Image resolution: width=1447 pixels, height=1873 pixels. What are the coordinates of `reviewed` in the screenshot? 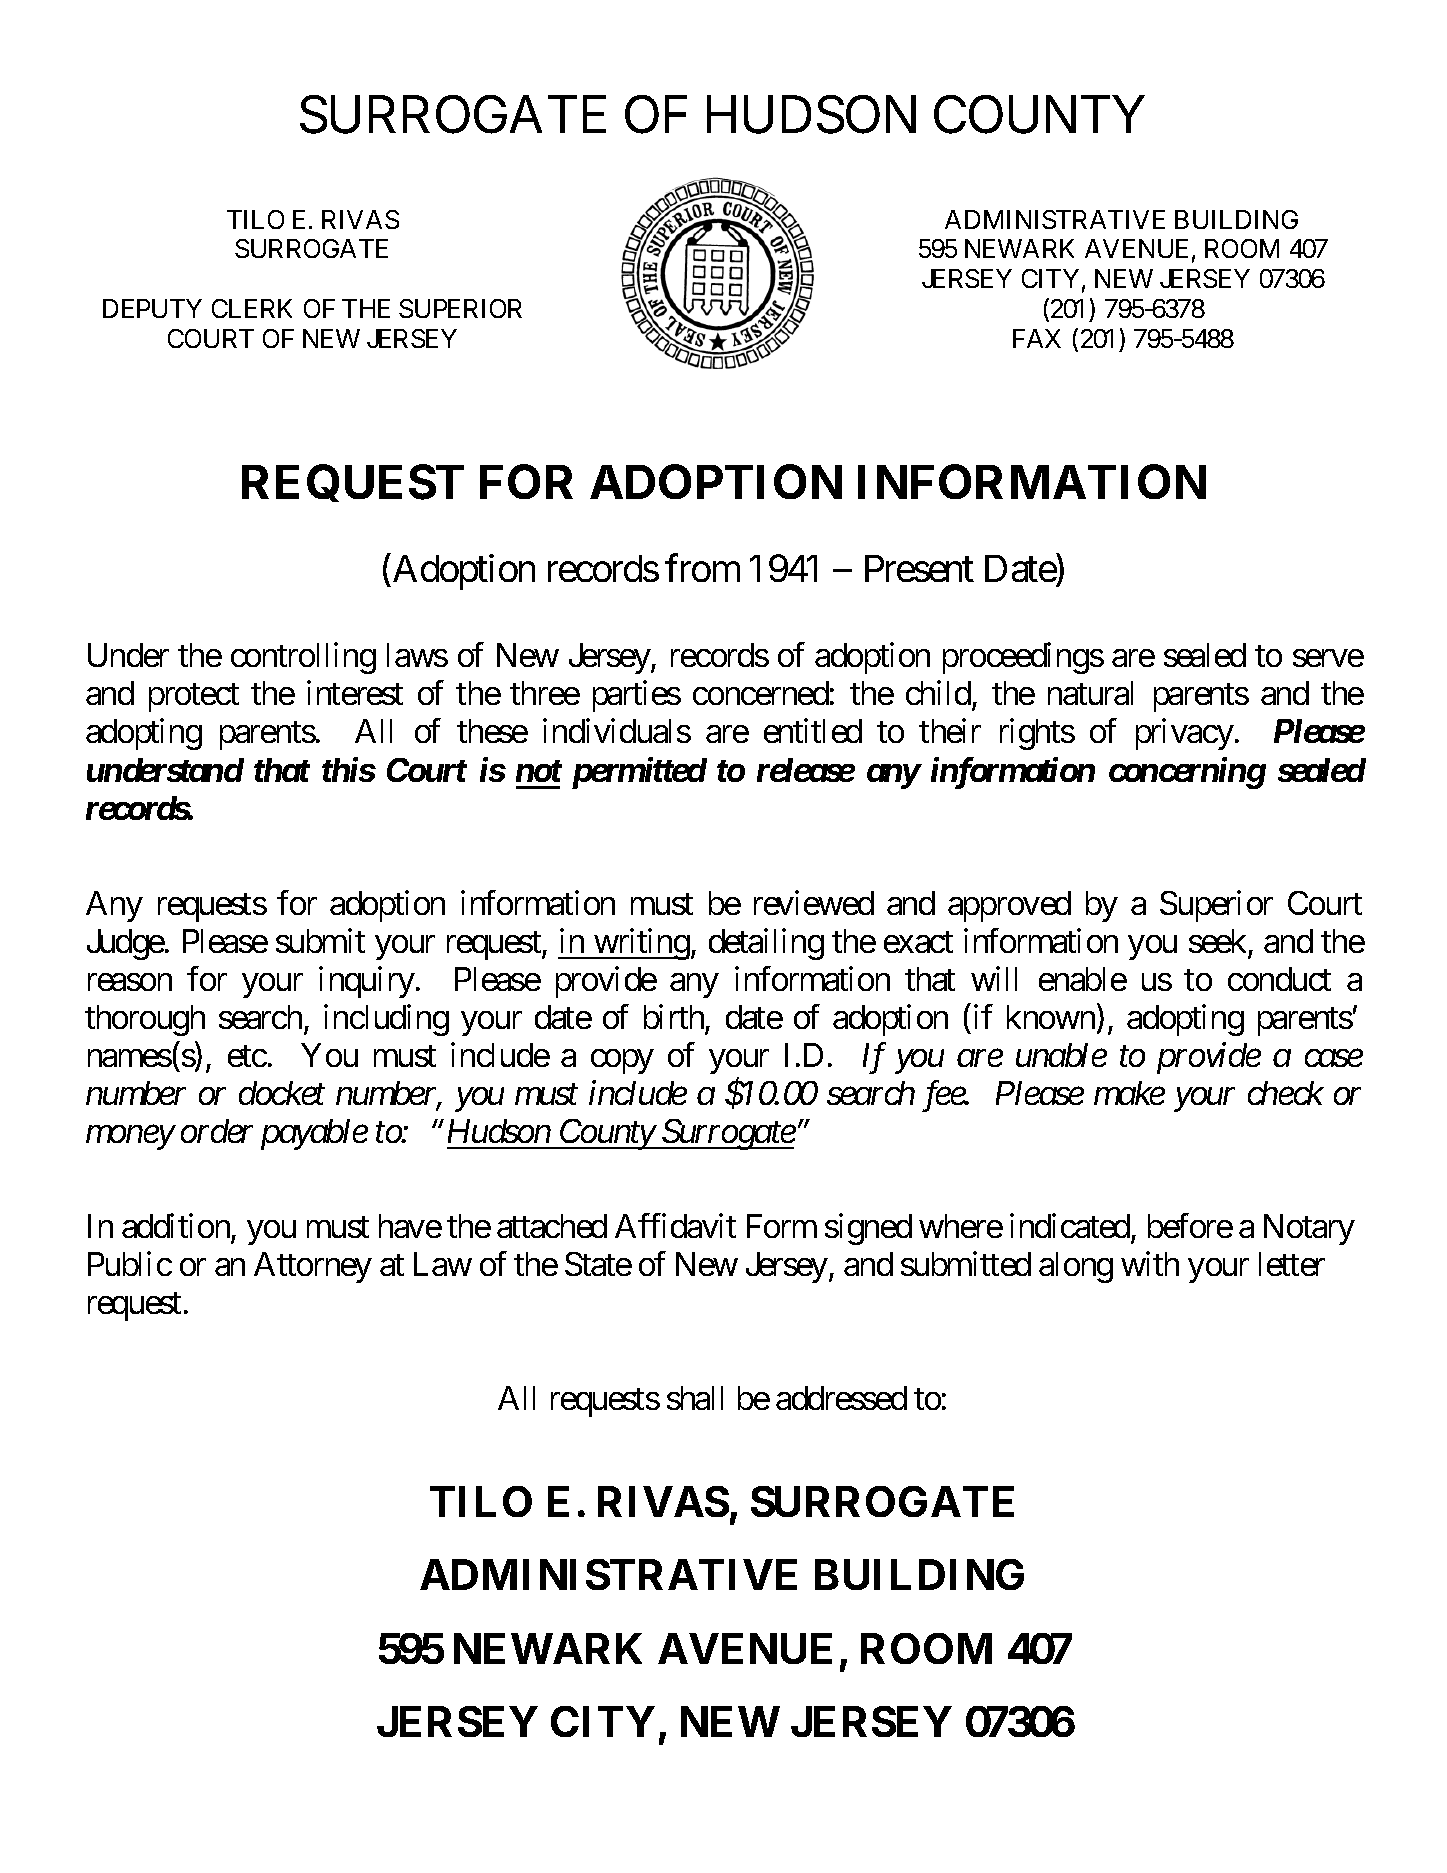 It's located at (814, 902).
